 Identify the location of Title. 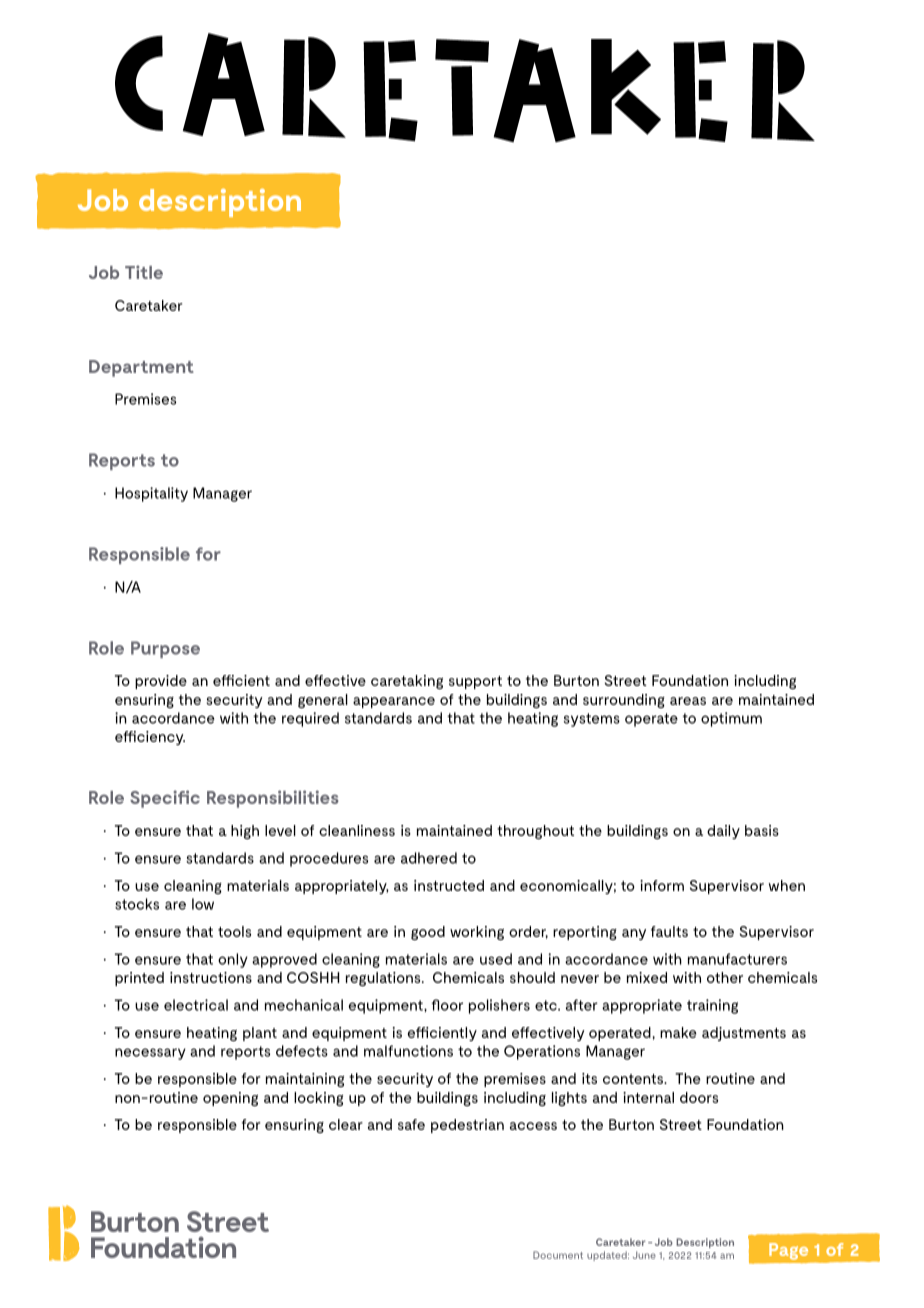
(144, 272).
